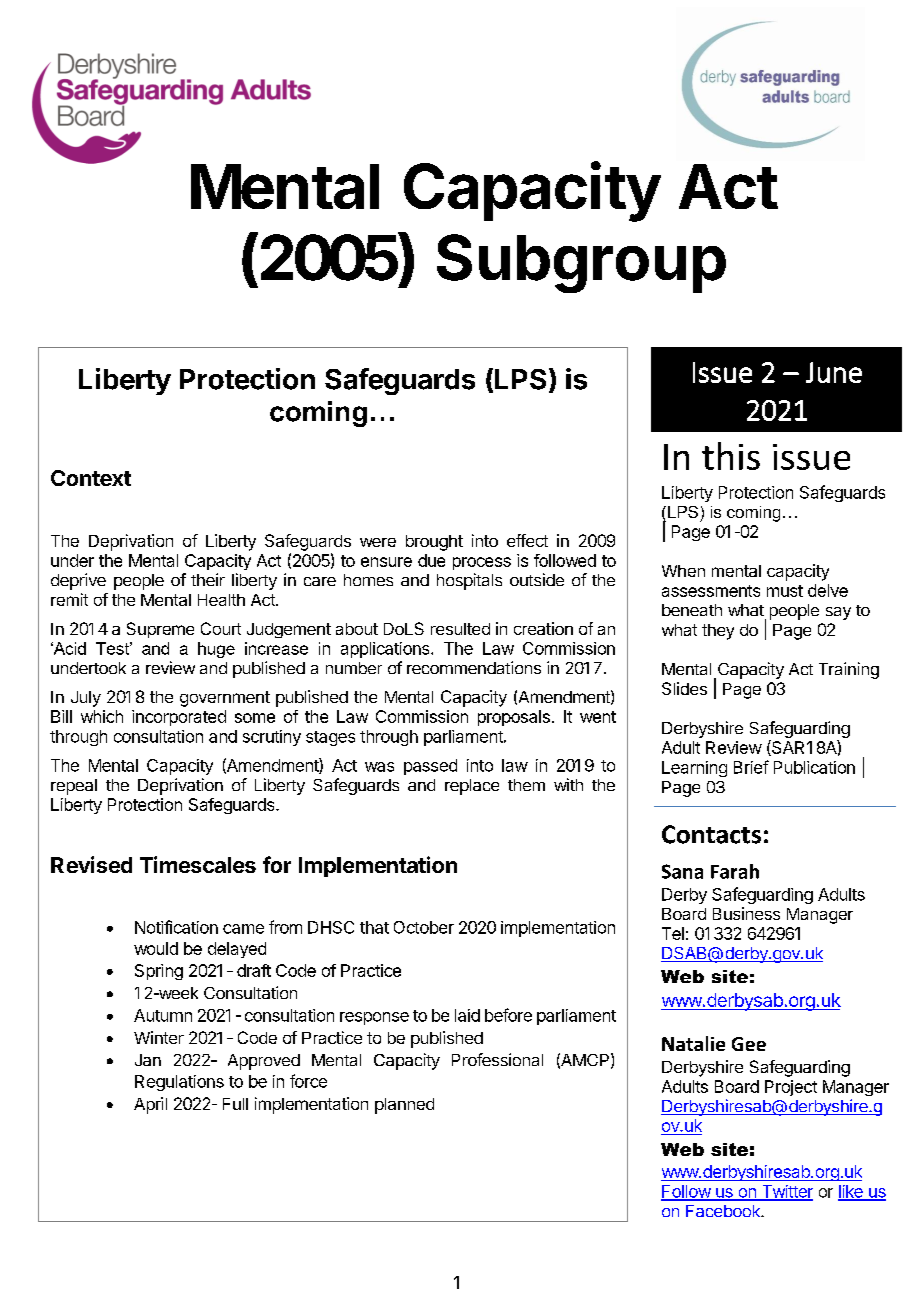  I want to click on June, so click(834, 372).
